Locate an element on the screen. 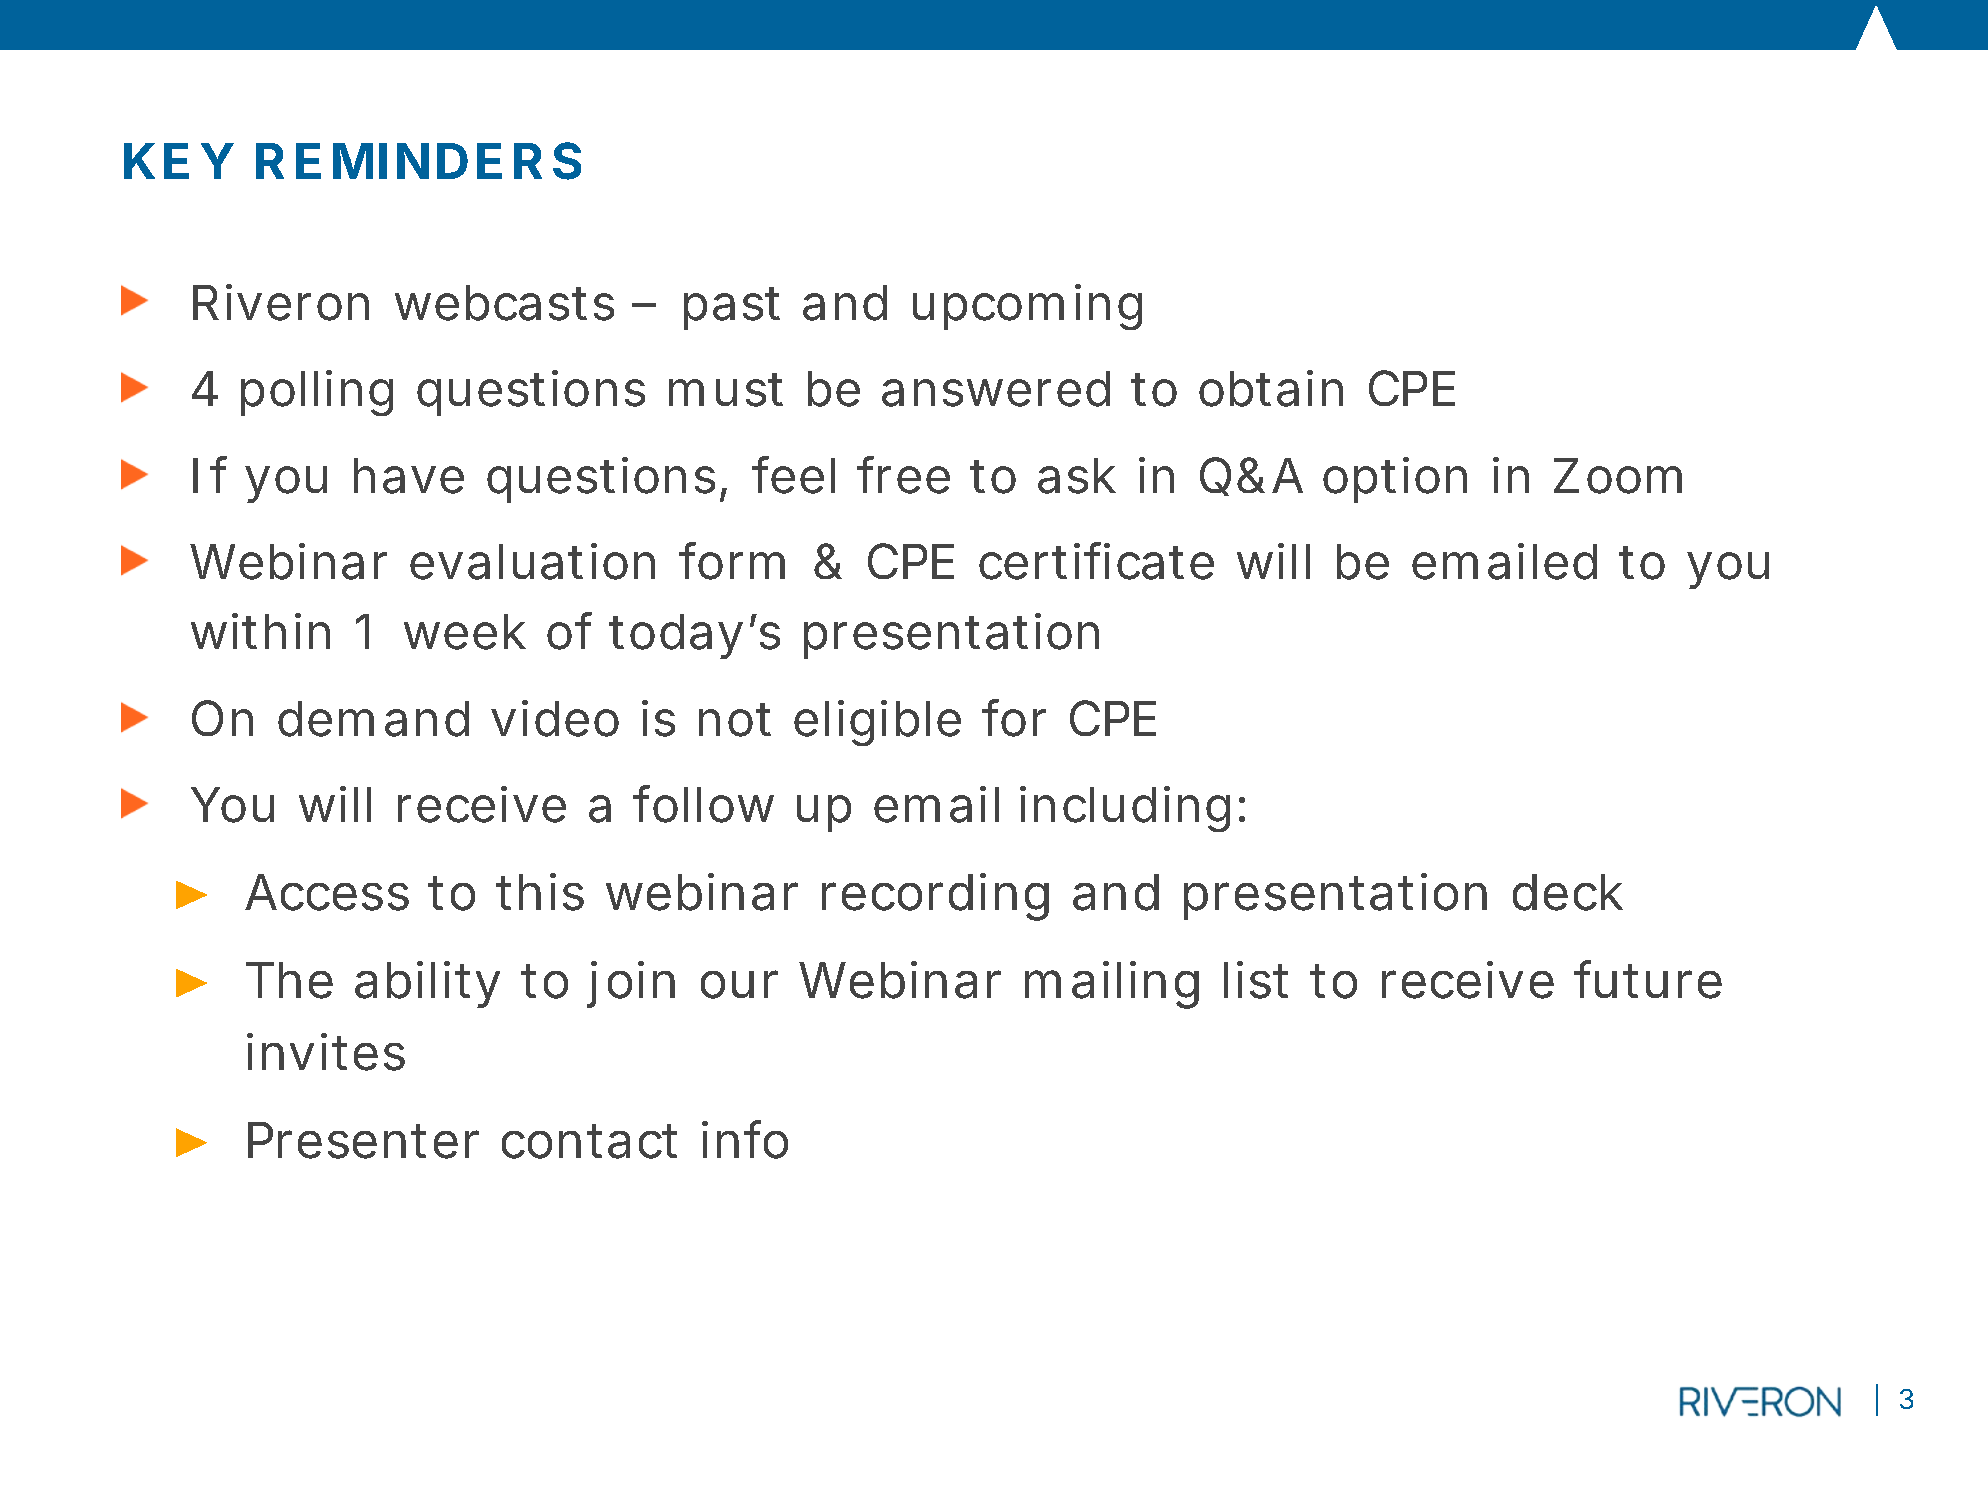 This screenshot has height=1491, width=1988. info is located at coordinates (745, 1139).
